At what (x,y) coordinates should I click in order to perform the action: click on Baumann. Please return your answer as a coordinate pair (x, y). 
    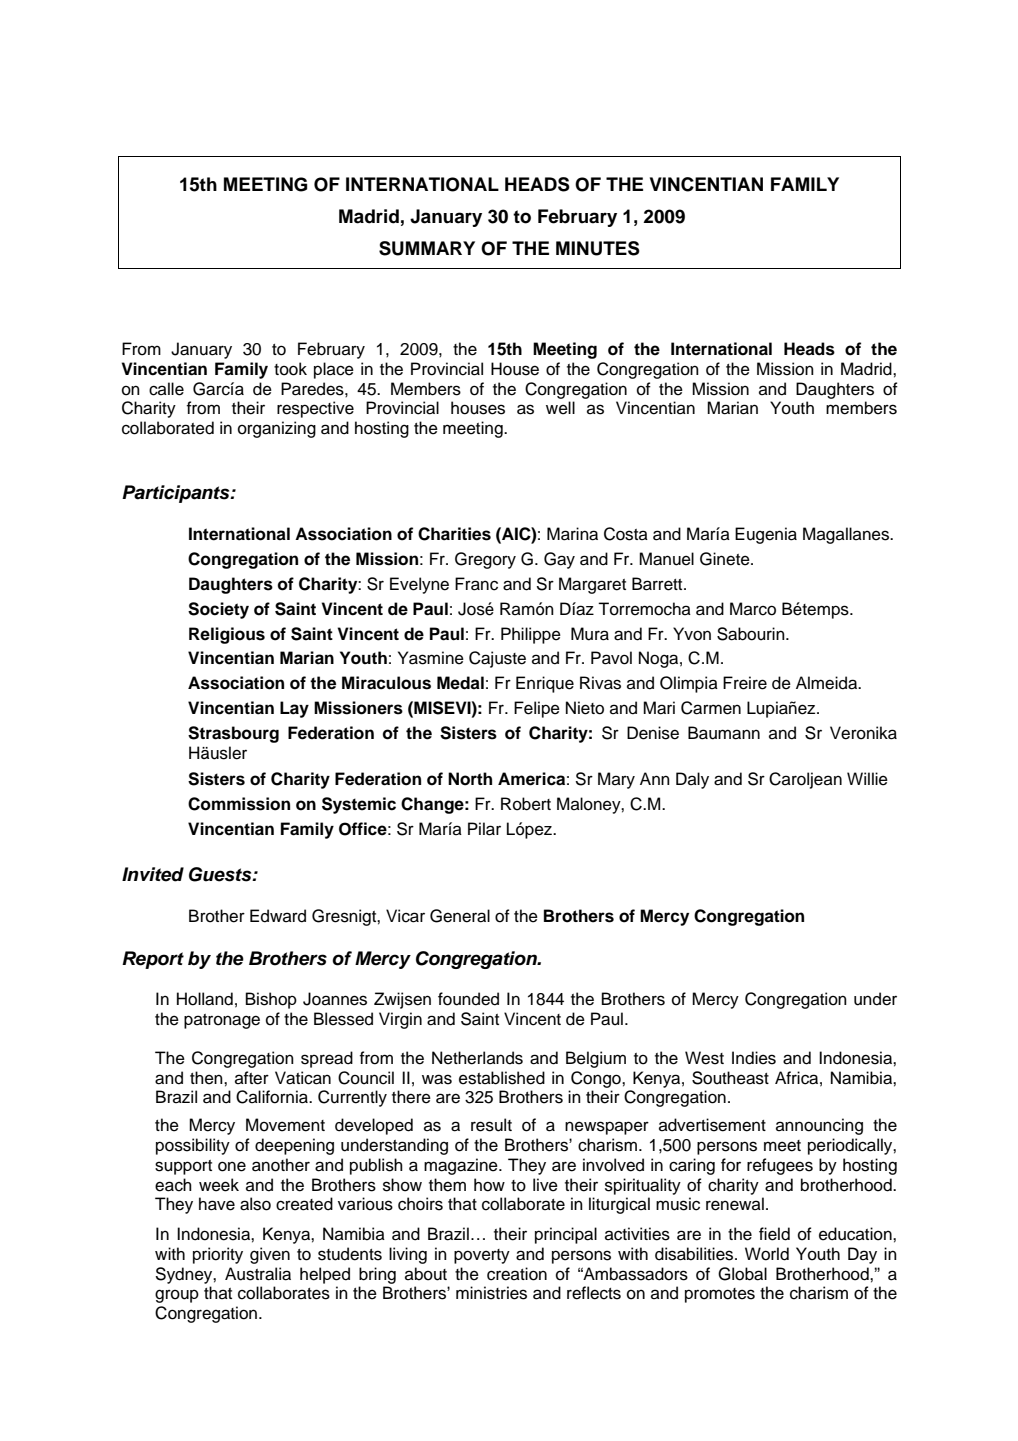
    Looking at the image, I should click on (724, 733).
